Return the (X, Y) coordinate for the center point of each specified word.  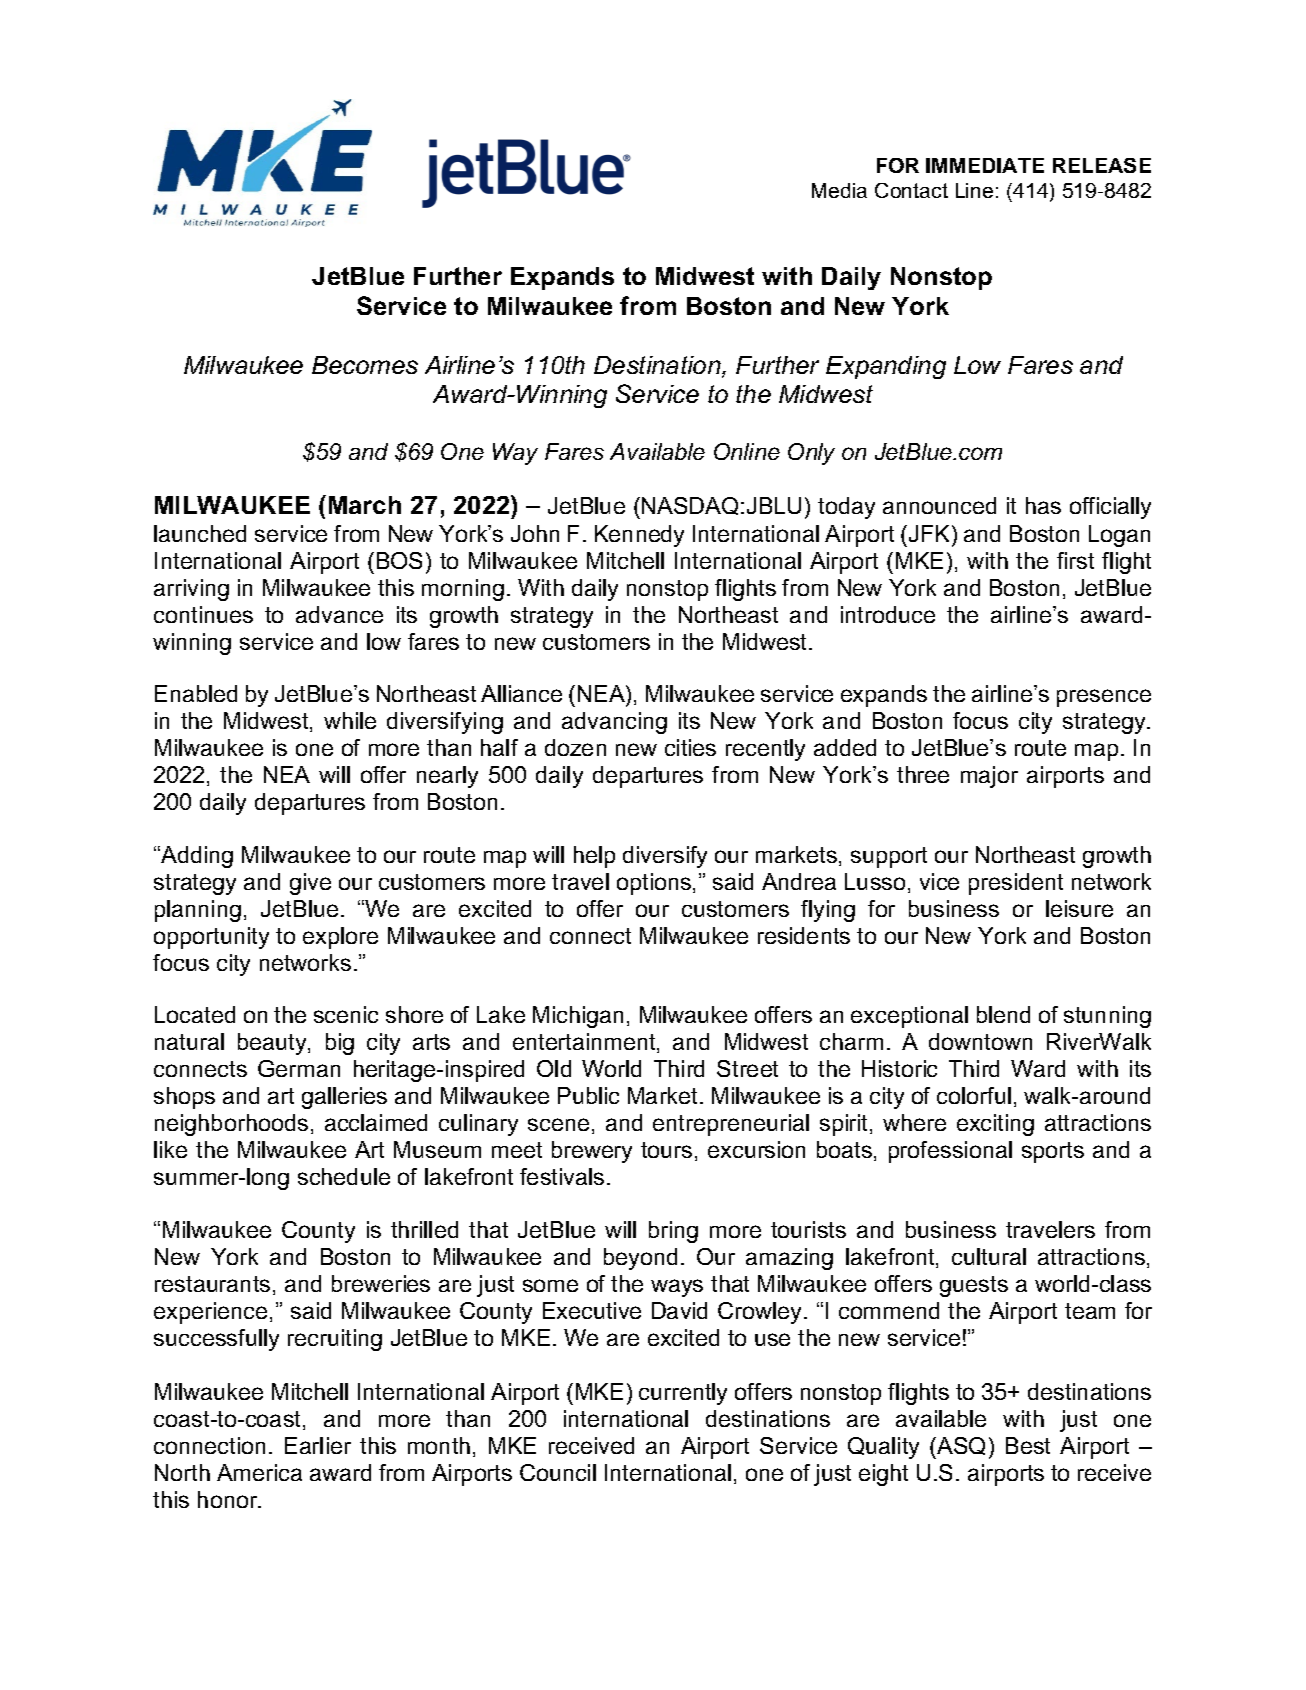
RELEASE (1102, 165)
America (259, 1472)
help (594, 857)
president (1016, 884)
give (310, 884)
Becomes (365, 365)
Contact (911, 190)
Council (558, 1472)
